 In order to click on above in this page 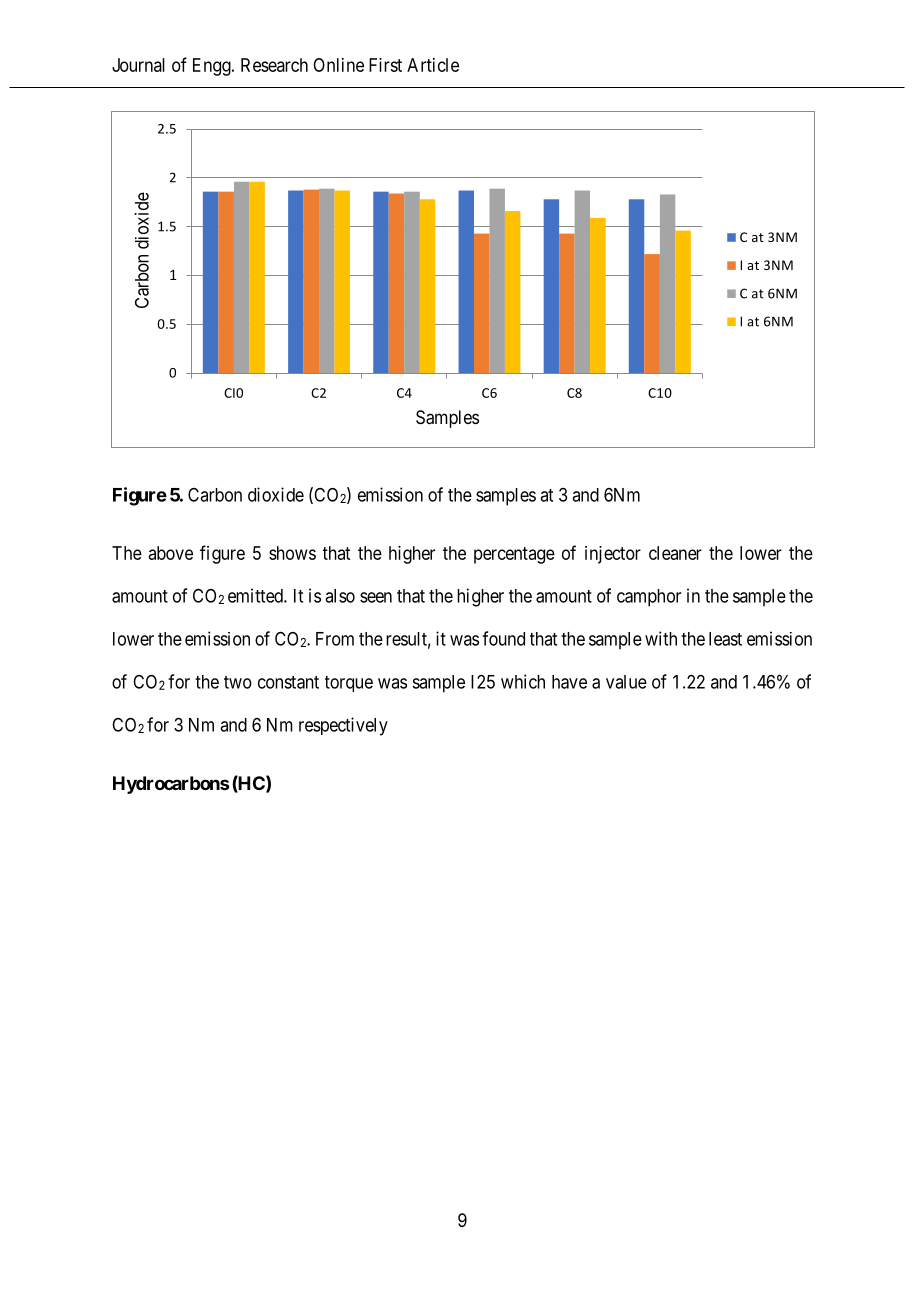, I will do `click(171, 553)`.
